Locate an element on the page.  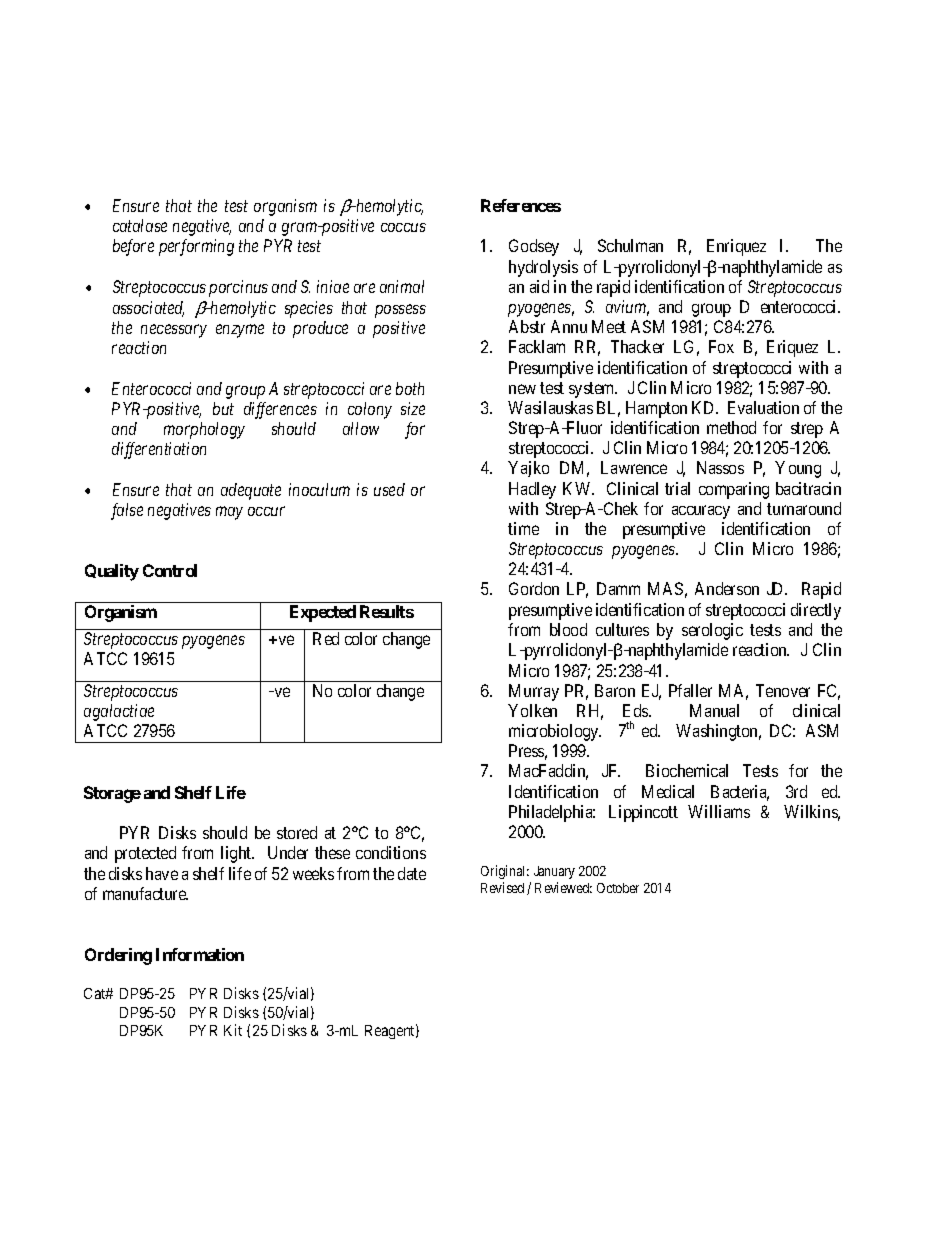
performing is located at coordinates (196, 247).
